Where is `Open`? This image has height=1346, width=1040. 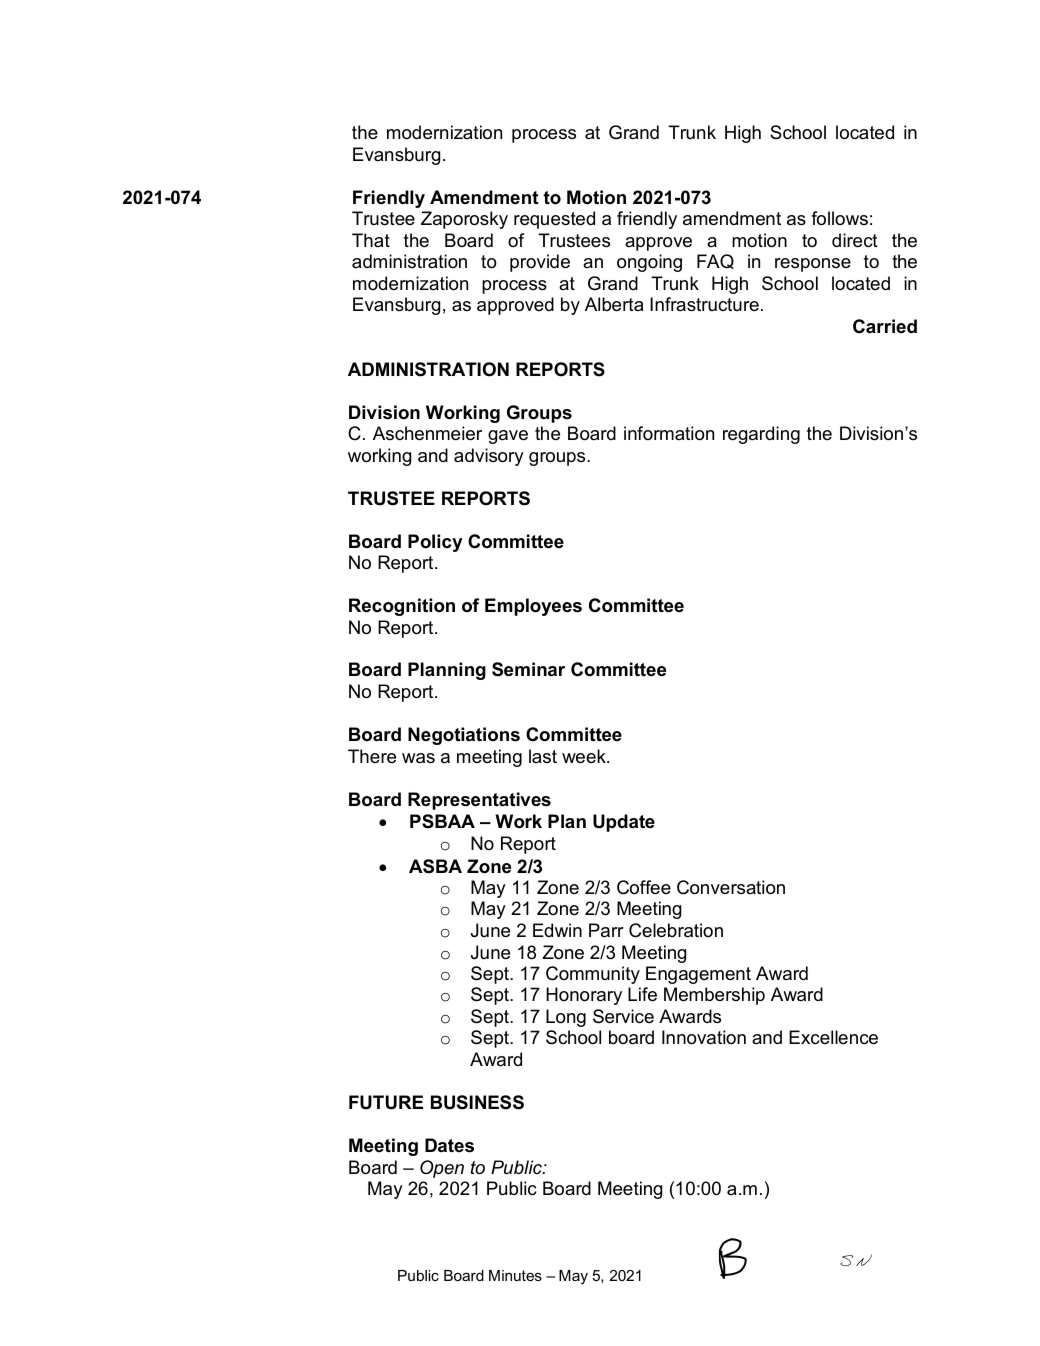 Open is located at coordinates (442, 1169).
